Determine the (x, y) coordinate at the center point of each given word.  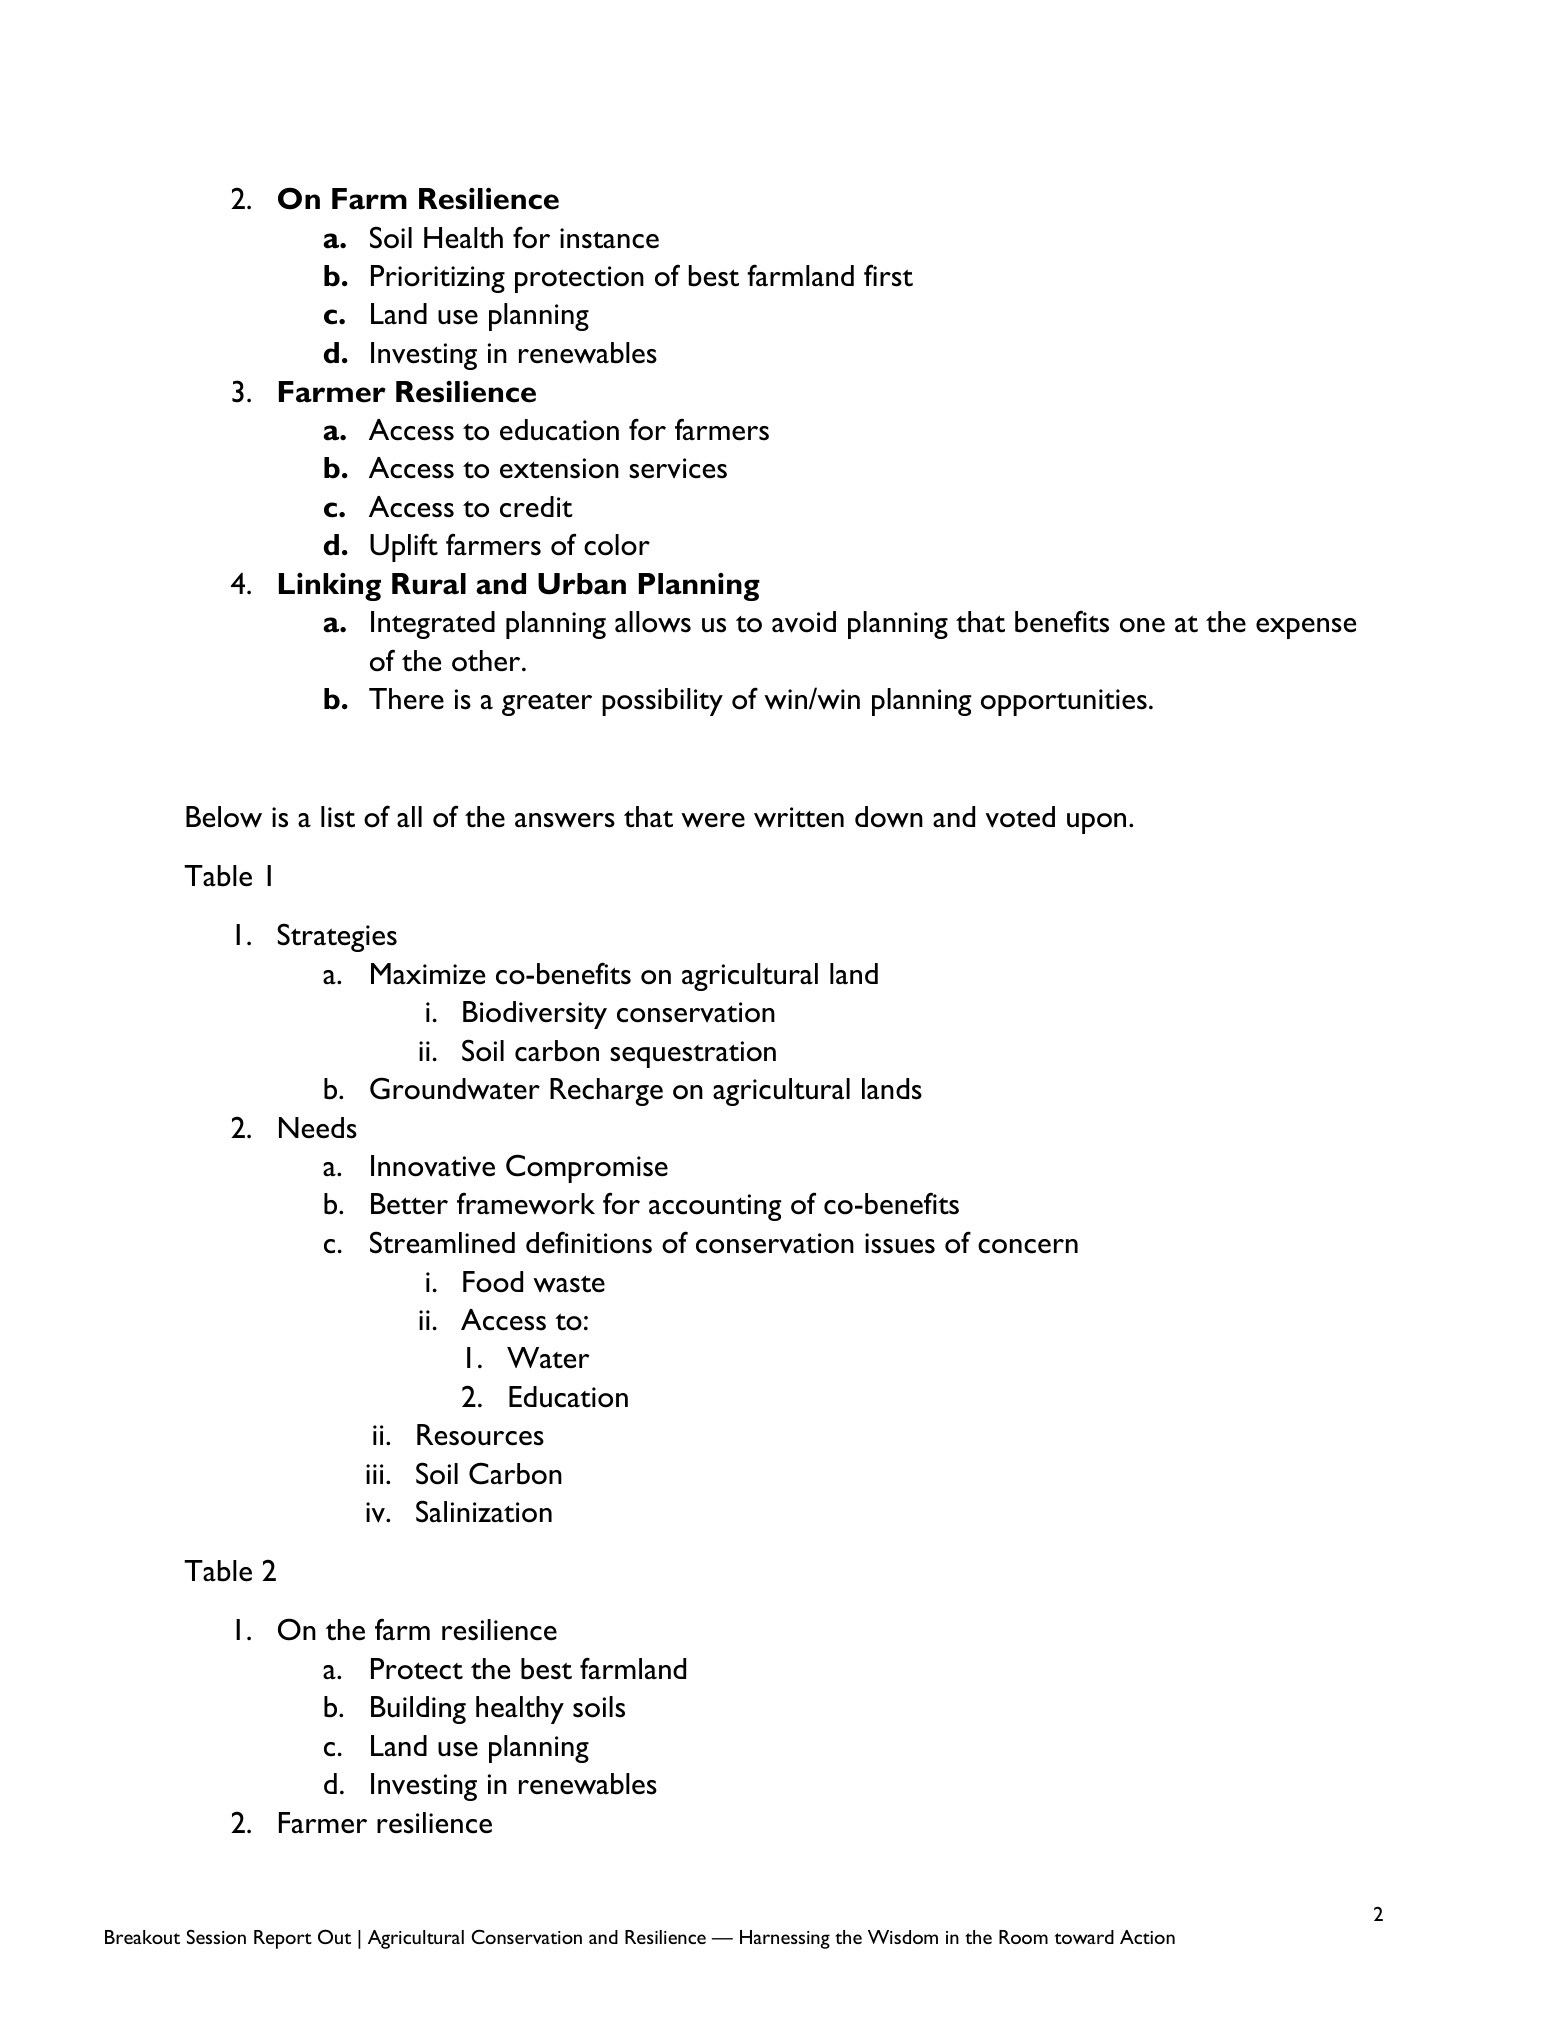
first (888, 275)
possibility (662, 702)
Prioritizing (438, 279)
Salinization (484, 1511)
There (406, 698)
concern (1028, 1246)
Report (283, 1939)
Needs (318, 1128)
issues (900, 1243)
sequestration (693, 1054)
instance (609, 238)
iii (374, 1474)
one (1142, 625)
